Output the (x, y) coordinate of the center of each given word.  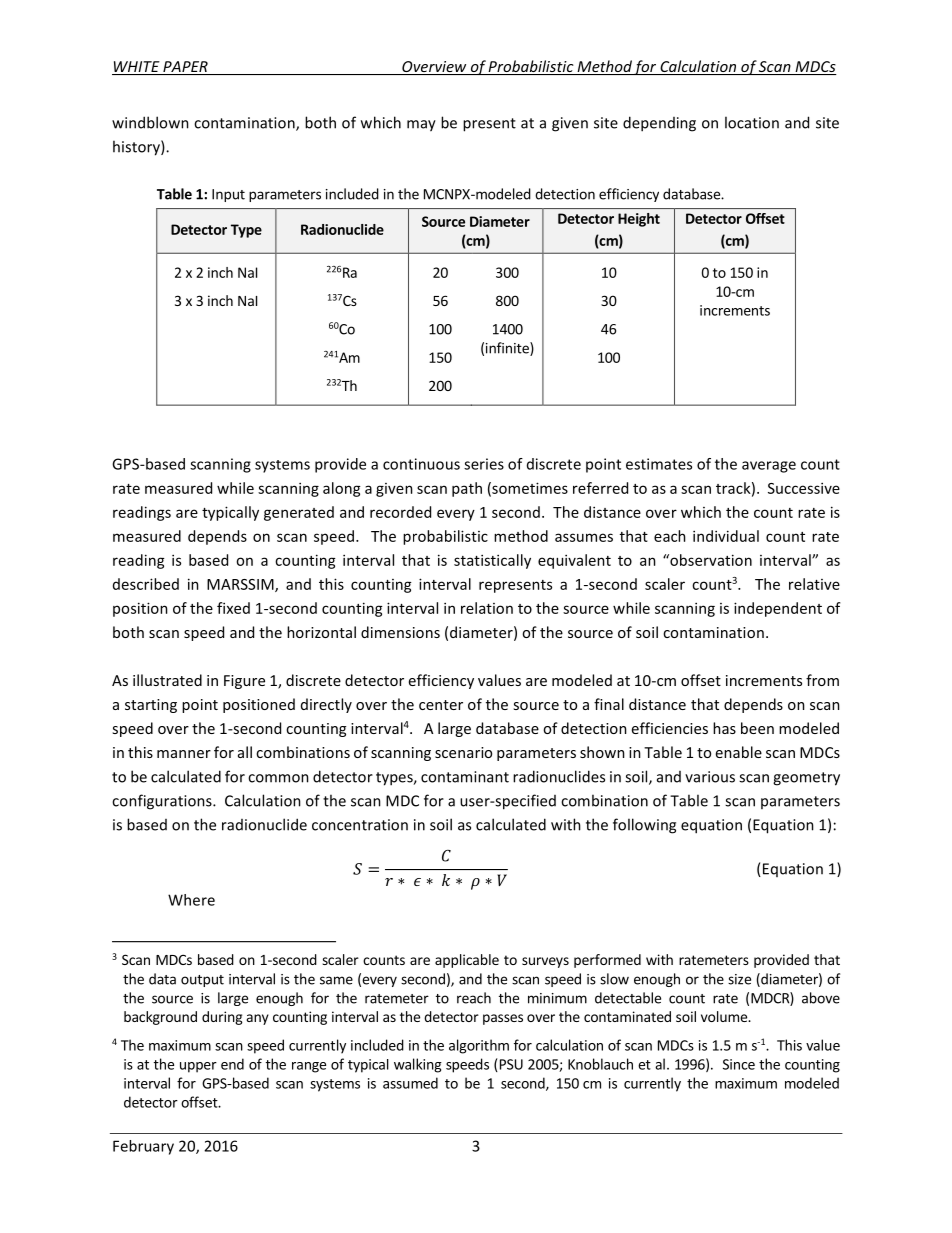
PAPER (185, 68)
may (421, 126)
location (752, 122)
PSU (510, 1065)
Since (739, 1064)
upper (198, 1067)
